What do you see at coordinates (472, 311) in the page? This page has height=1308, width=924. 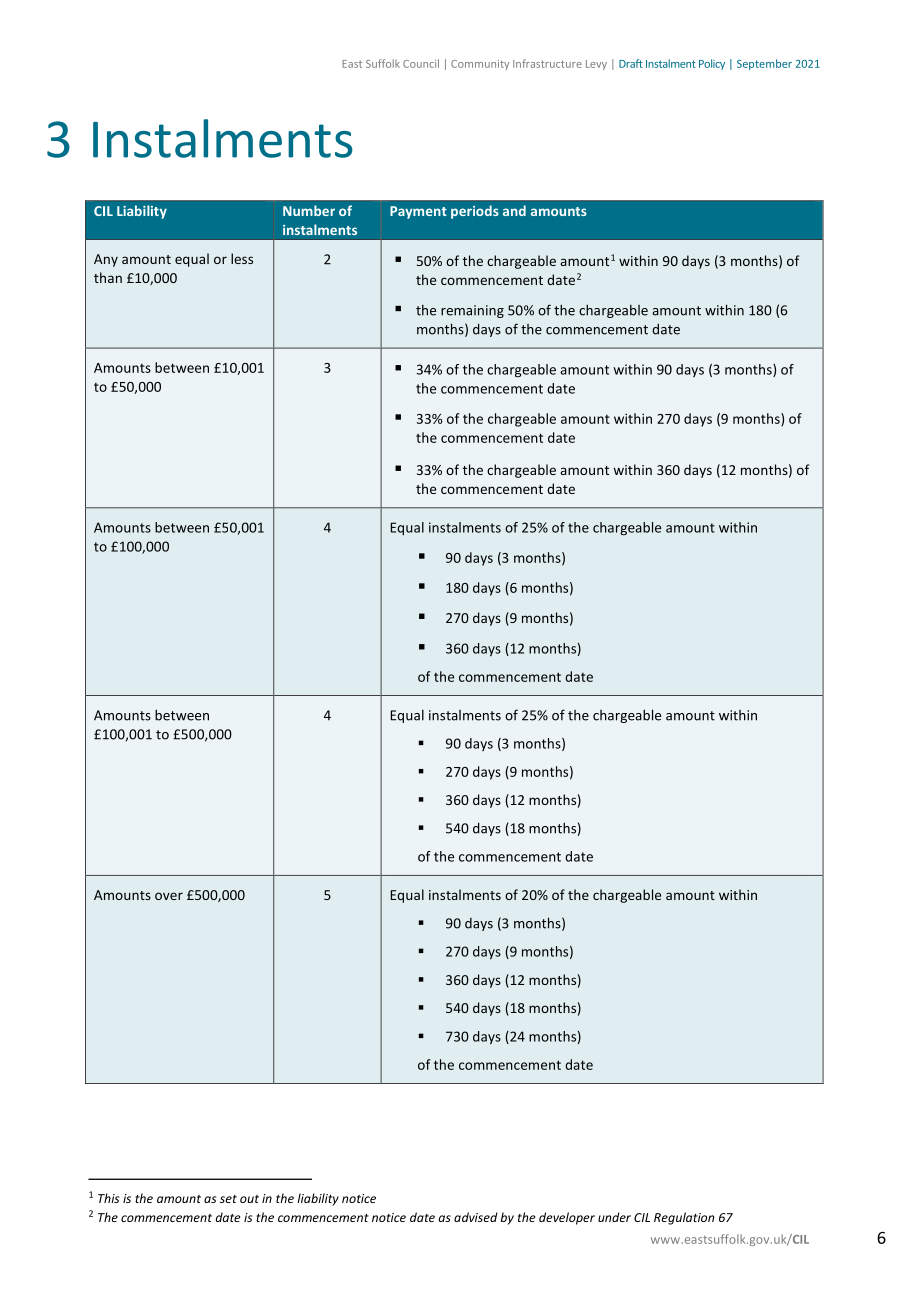 I see `remaining` at bounding box center [472, 311].
